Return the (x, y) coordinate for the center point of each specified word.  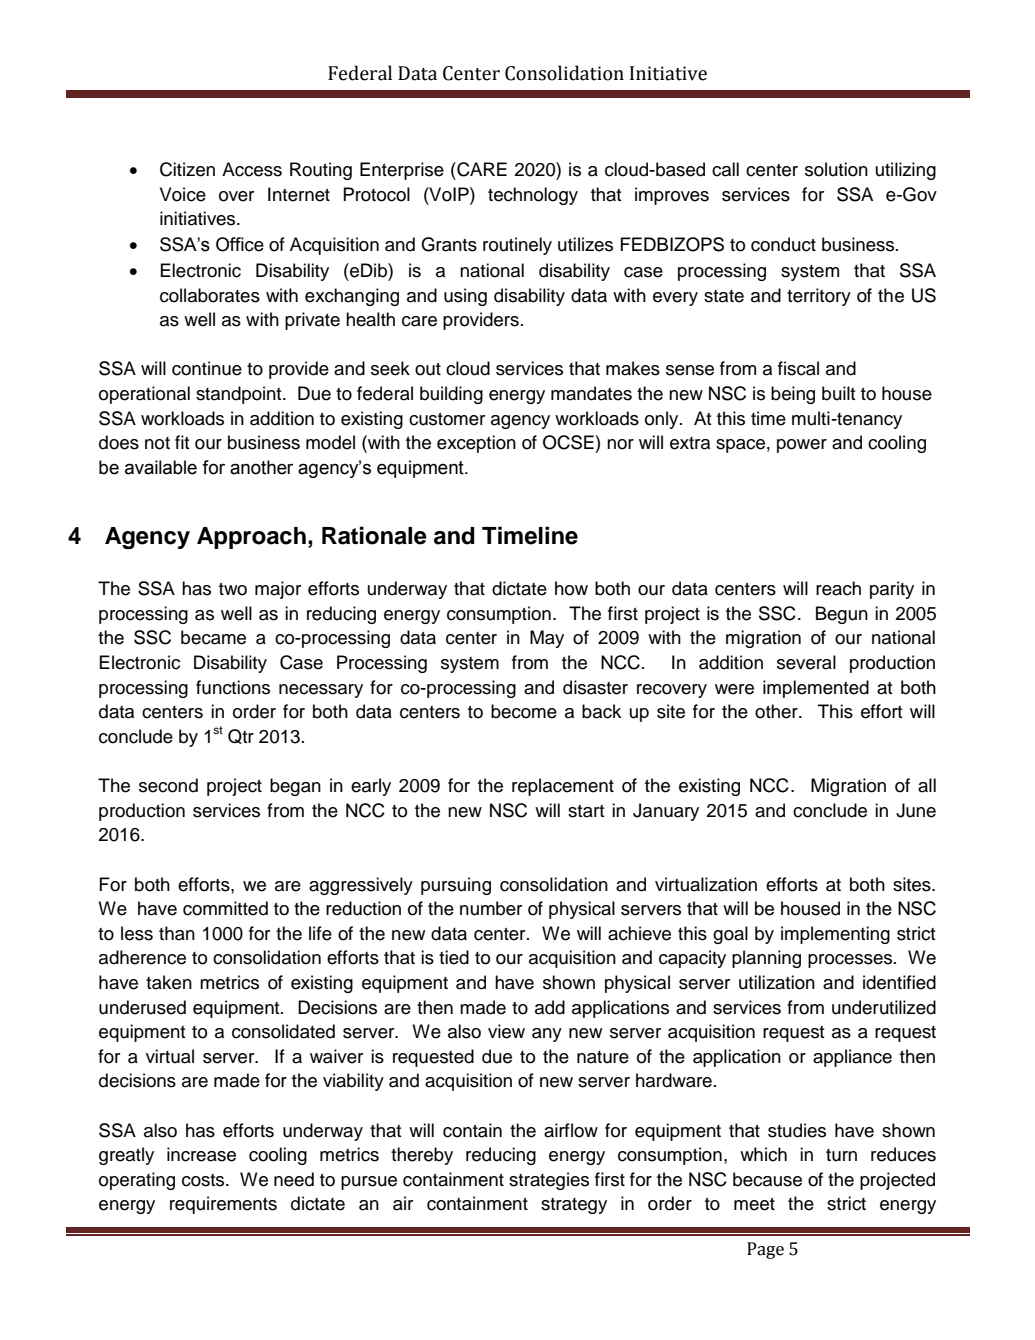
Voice (183, 194)
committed (225, 908)
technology (533, 196)
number (491, 908)
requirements (223, 1205)
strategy (574, 1206)
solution (836, 169)
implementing (835, 935)
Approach (251, 538)
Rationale (374, 535)
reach (838, 588)
